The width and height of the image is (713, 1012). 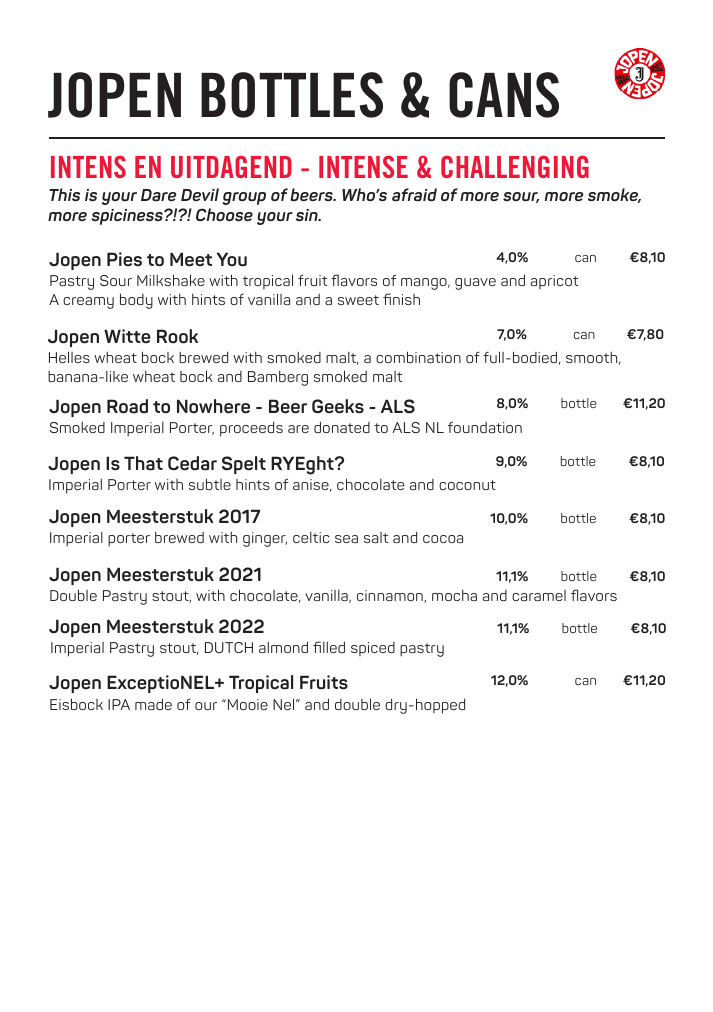 I want to click on cocoa, so click(x=443, y=539).
